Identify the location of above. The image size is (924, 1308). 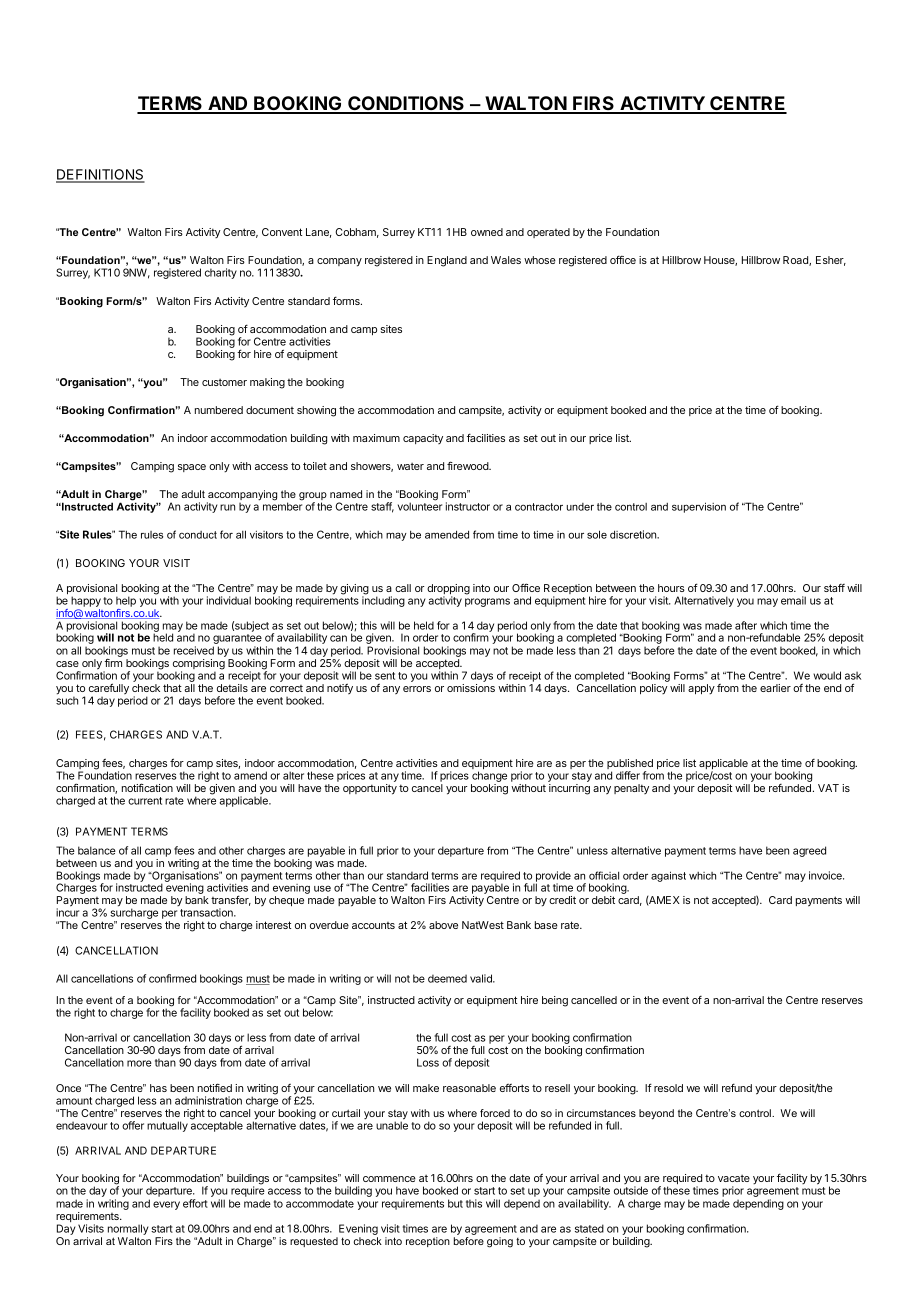
(443, 925).
